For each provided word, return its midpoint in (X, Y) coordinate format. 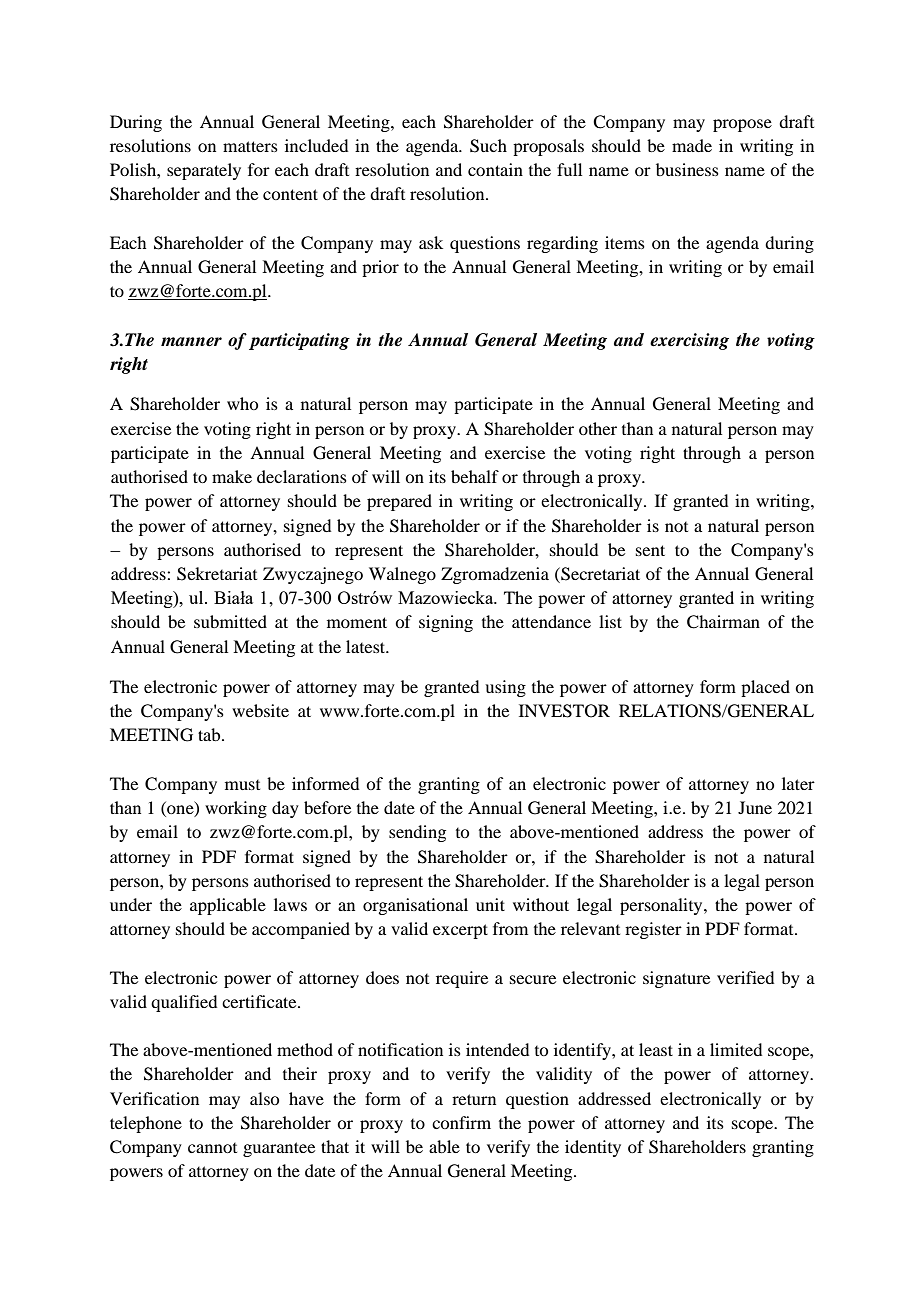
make (232, 476)
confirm (461, 1122)
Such (488, 146)
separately (204, 171)
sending (417, 833)
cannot (212, 1148)
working (236, 809)
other (598, 428)
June (755, 807)
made (692, 145)
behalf (475, 476)
